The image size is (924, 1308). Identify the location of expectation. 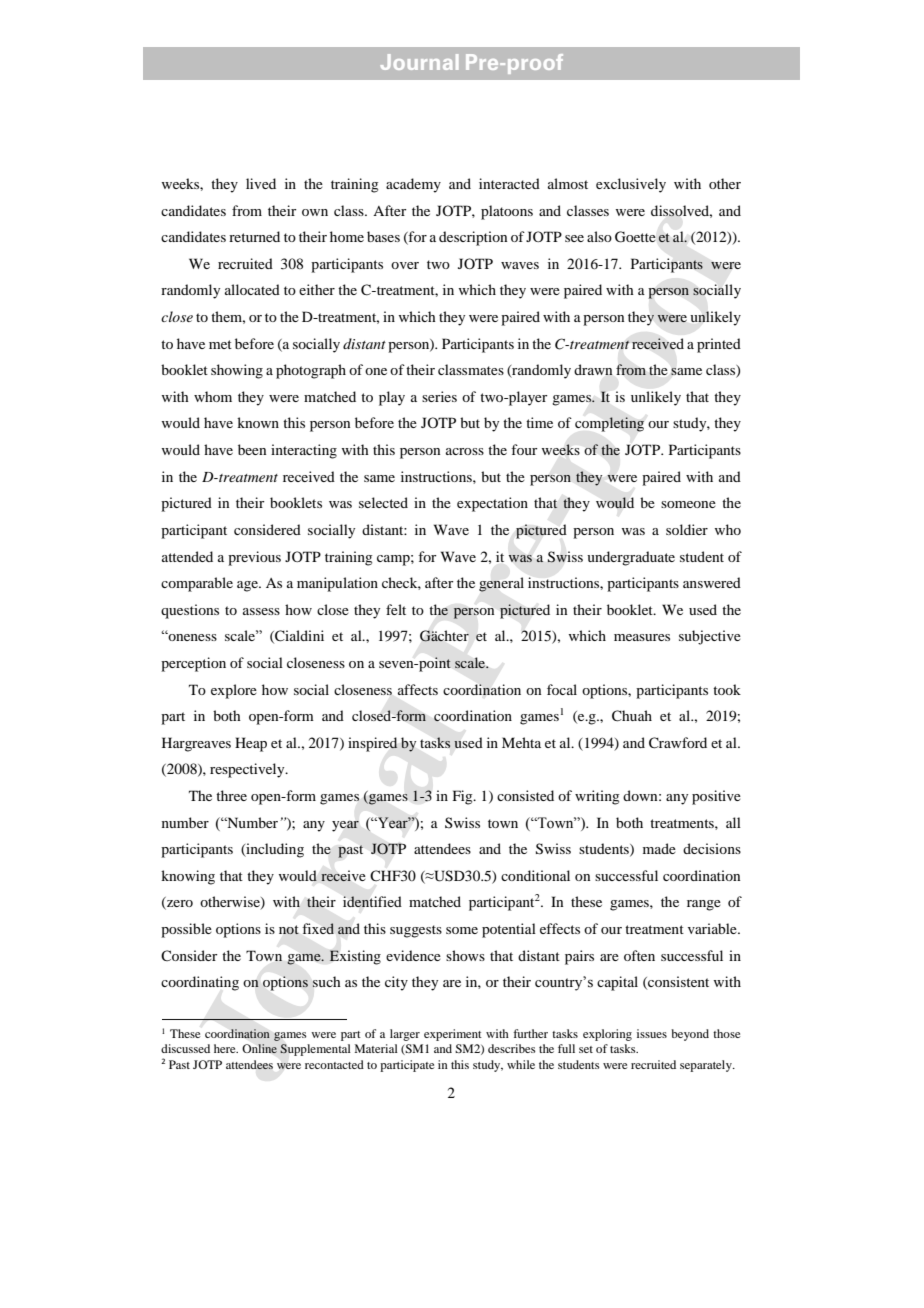
(492, 504).
